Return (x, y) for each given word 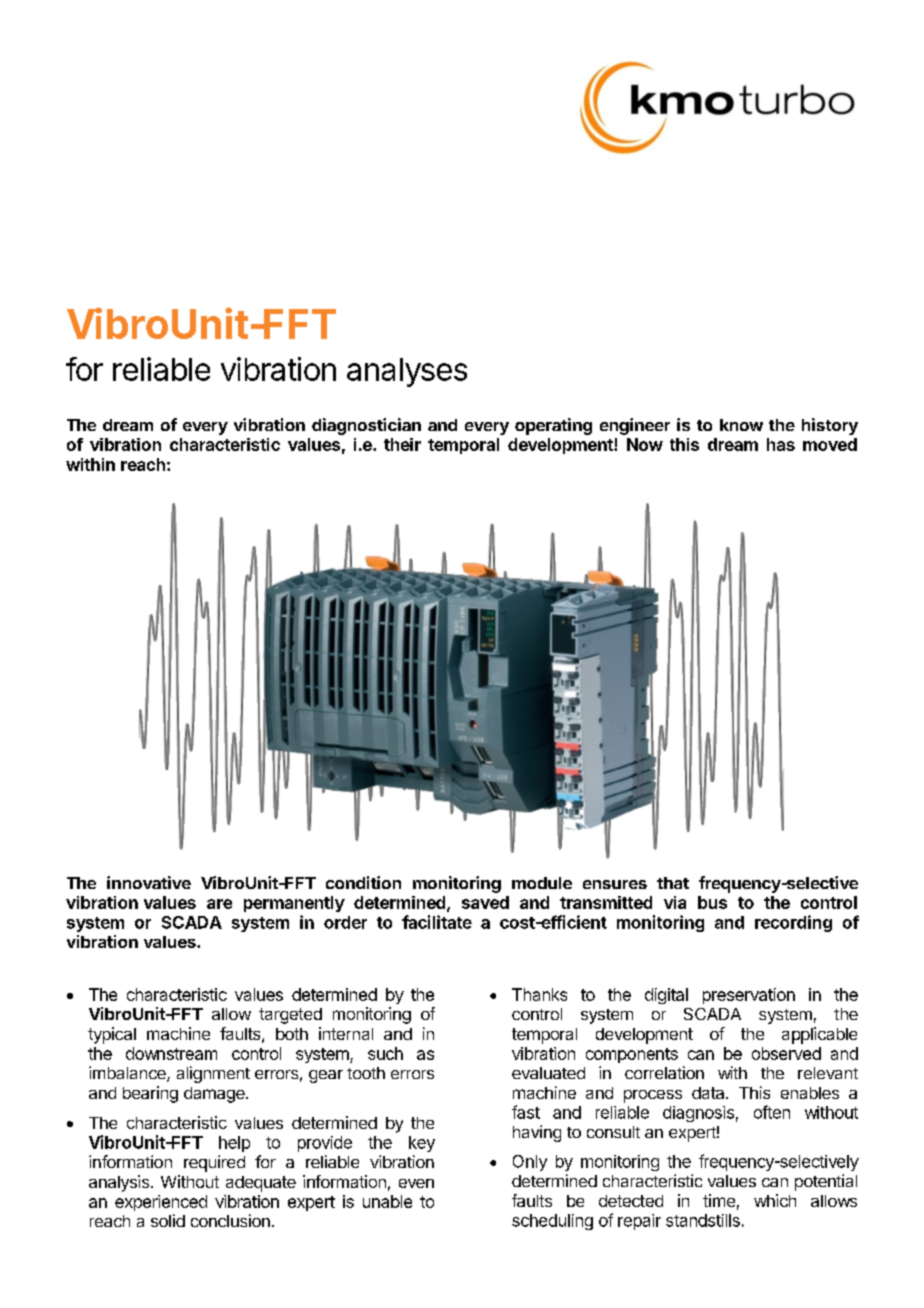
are (219, 904)
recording (793, 923)
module (542, 883)
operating (553, 426)
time (719, 1200)
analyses (407, 372)
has (781, 444)
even (416, 1183)
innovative (149, 882)
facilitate (437, 922)
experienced (161, 1203)
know (741, 425)
